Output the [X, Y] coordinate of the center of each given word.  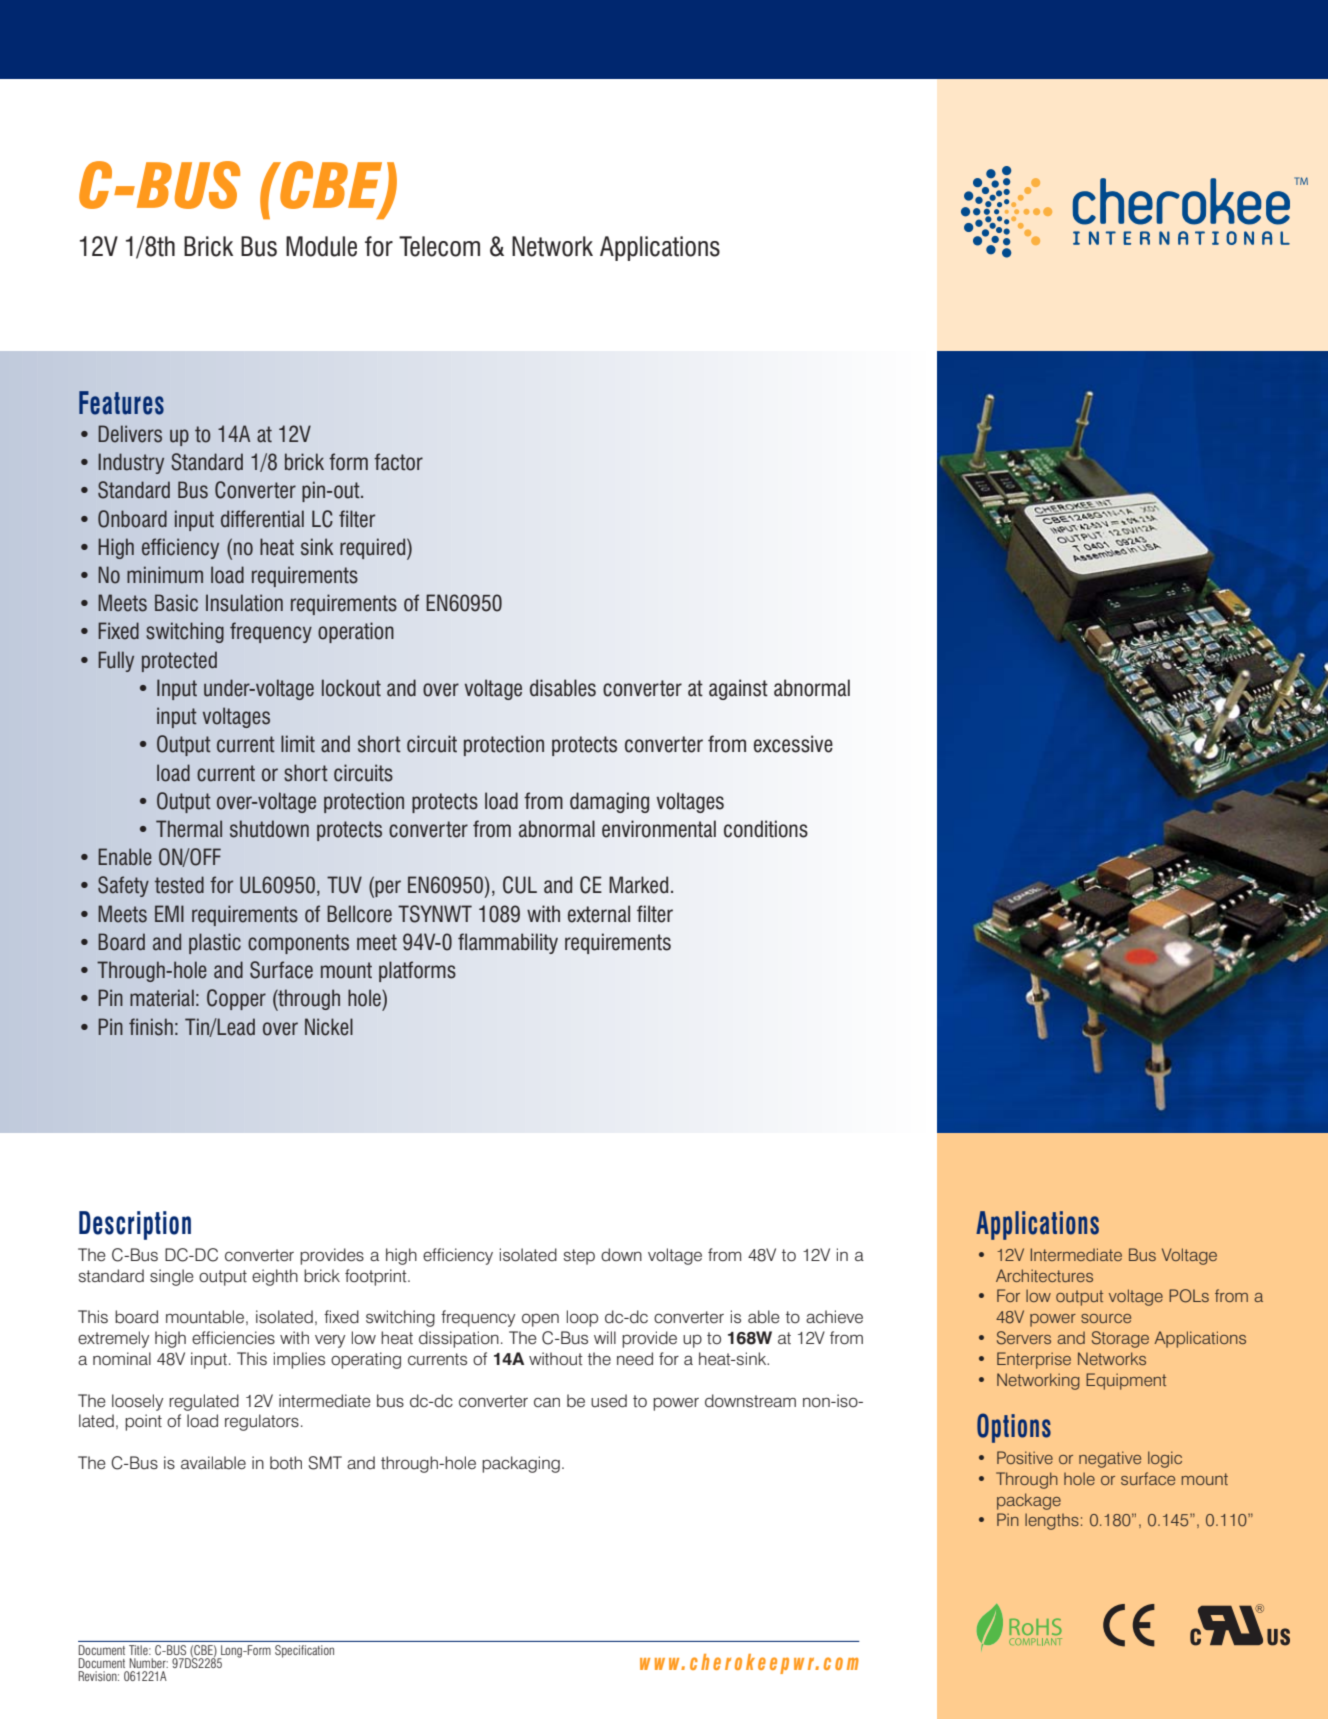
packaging [521, 1464]
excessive [793, 744]
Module [321, 246]
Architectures [1044, 1275]
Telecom [439, 246]
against [738, 689]
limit [298, 743]
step [579, 1257]
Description [135, 1225]
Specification [304, 1651]
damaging [609, 802]
